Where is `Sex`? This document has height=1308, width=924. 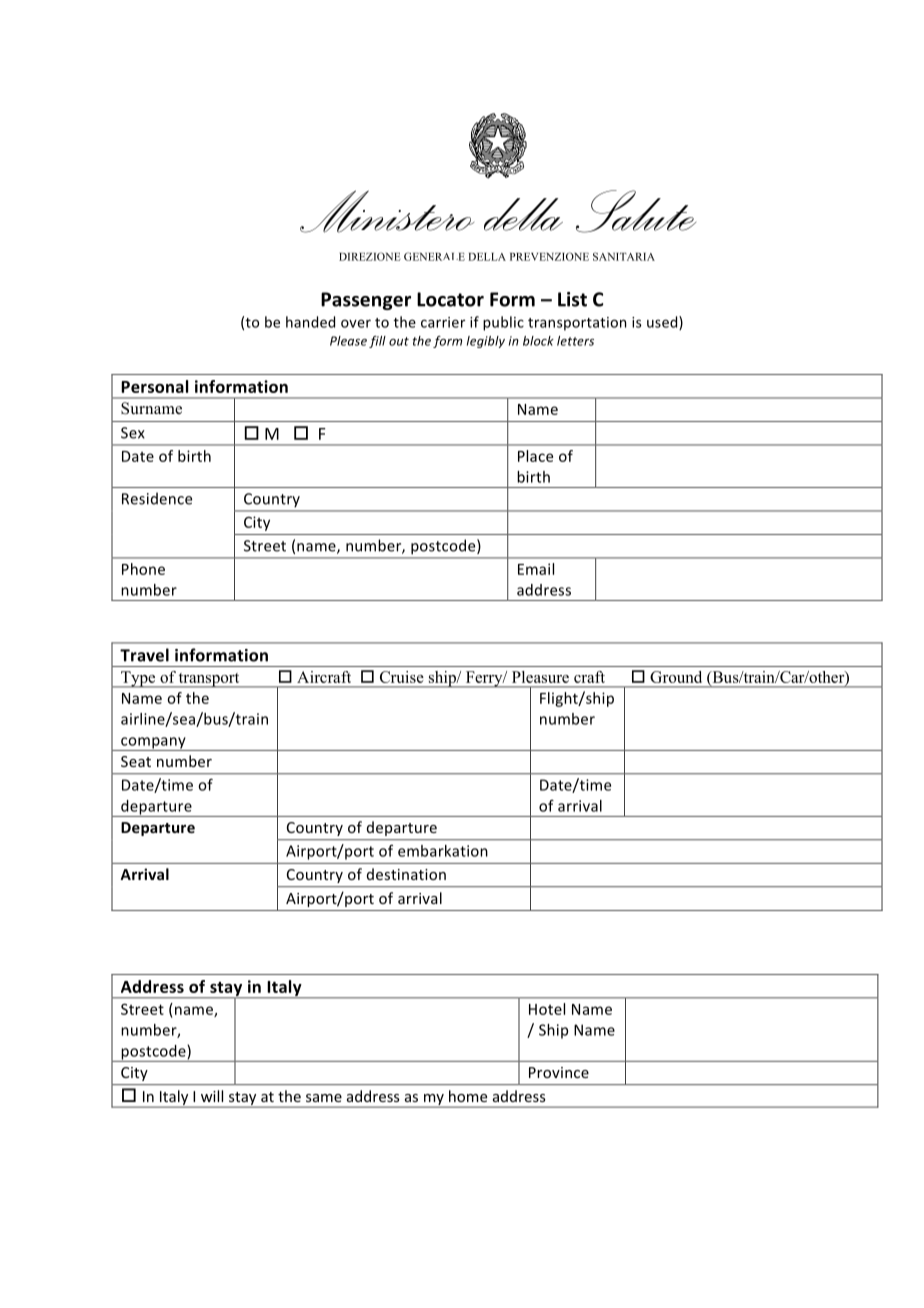
Sex is located at coordinates (133, 433).
